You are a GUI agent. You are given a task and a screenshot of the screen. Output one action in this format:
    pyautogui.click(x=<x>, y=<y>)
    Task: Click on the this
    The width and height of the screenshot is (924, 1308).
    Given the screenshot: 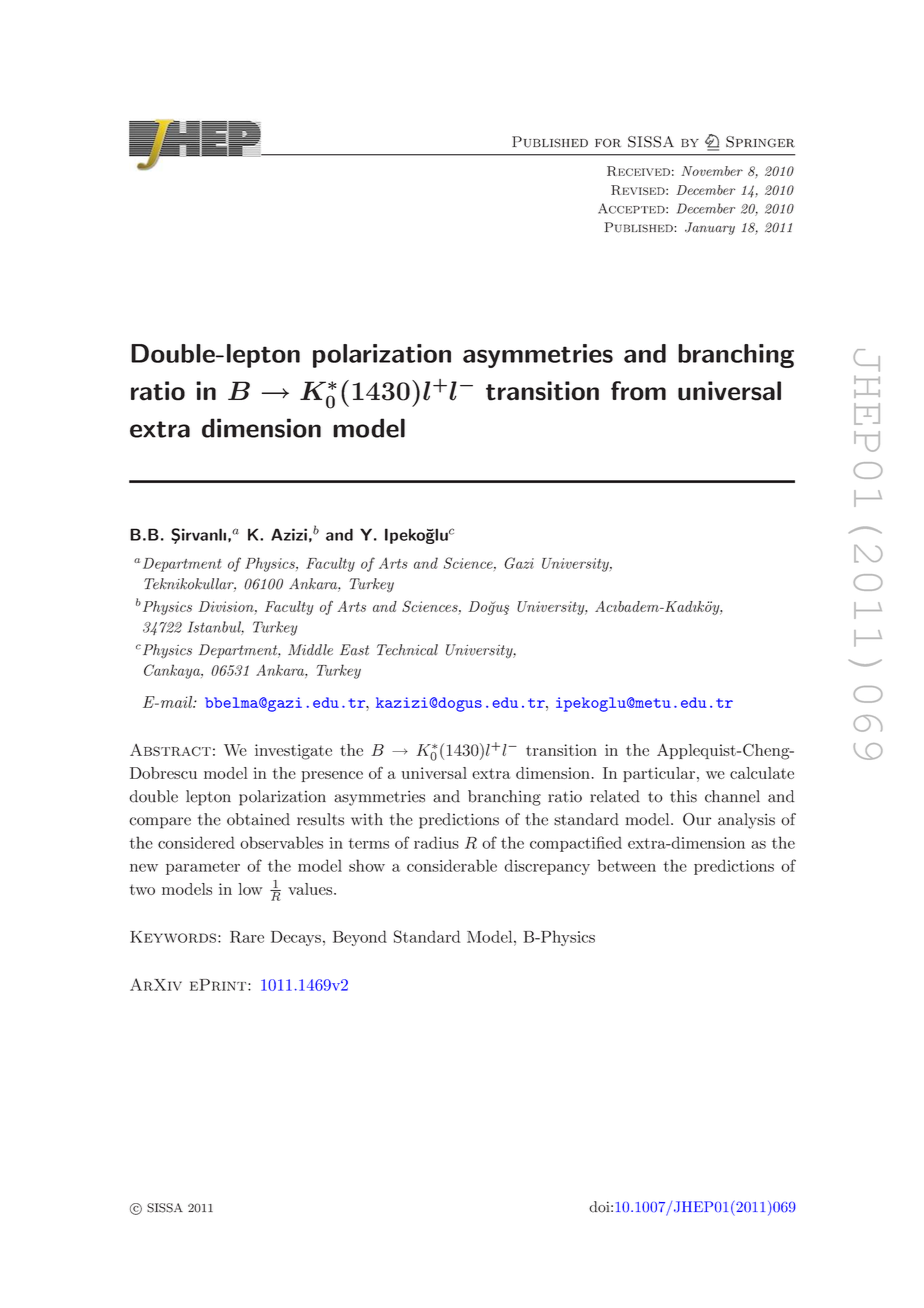 What is the action you would take?
    pyautogui.click(x=683, y=796)
